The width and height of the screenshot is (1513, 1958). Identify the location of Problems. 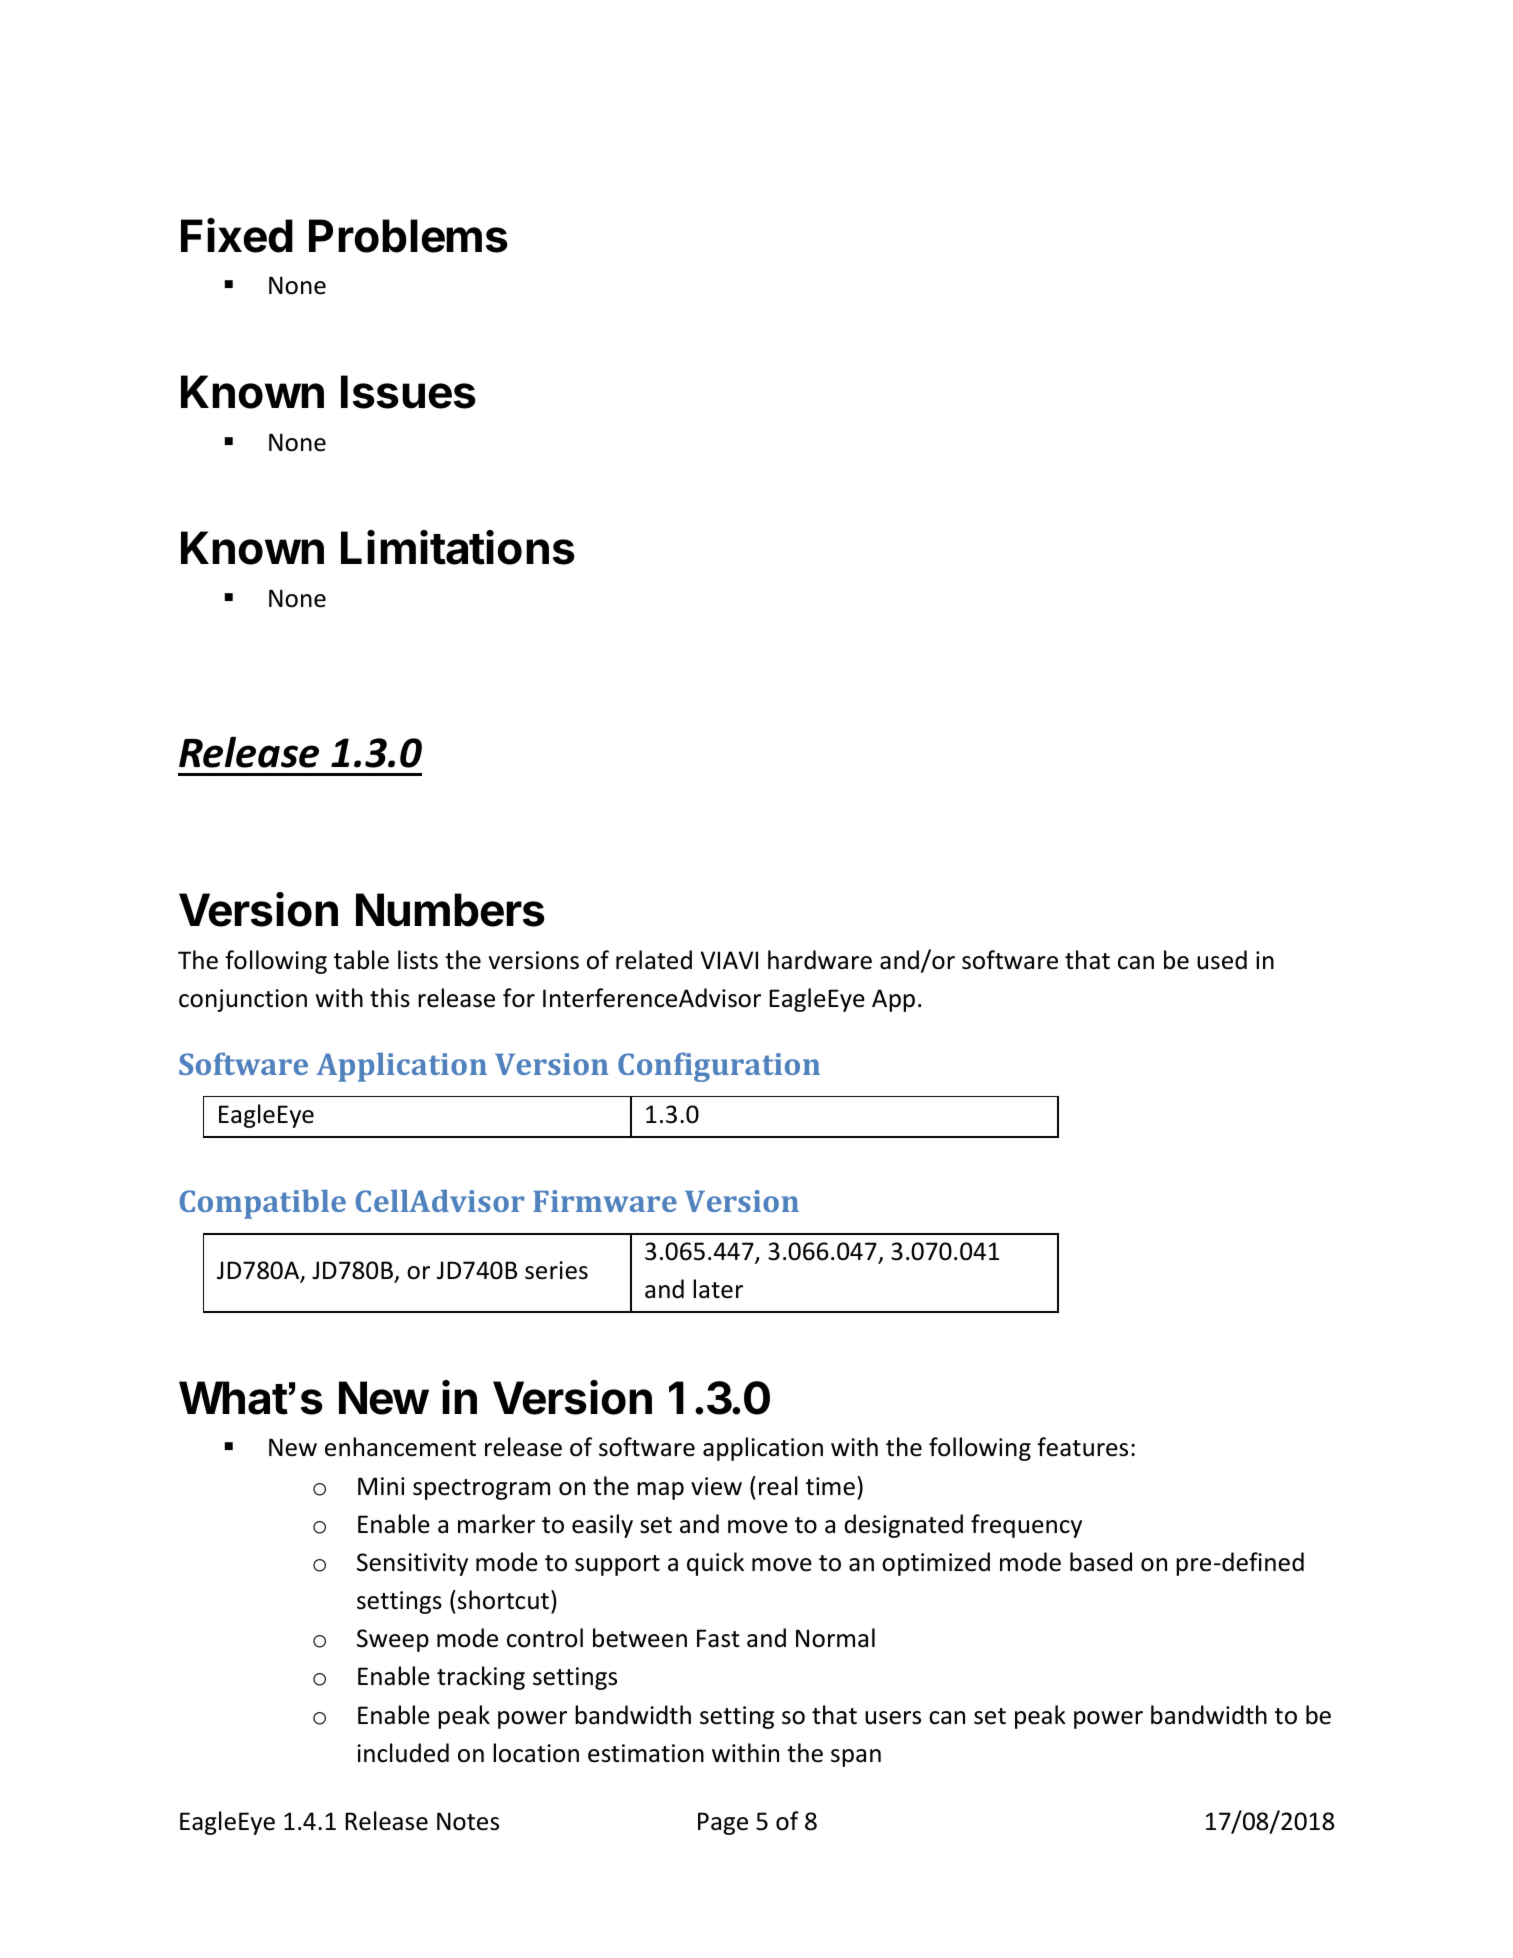
(408, 236).
